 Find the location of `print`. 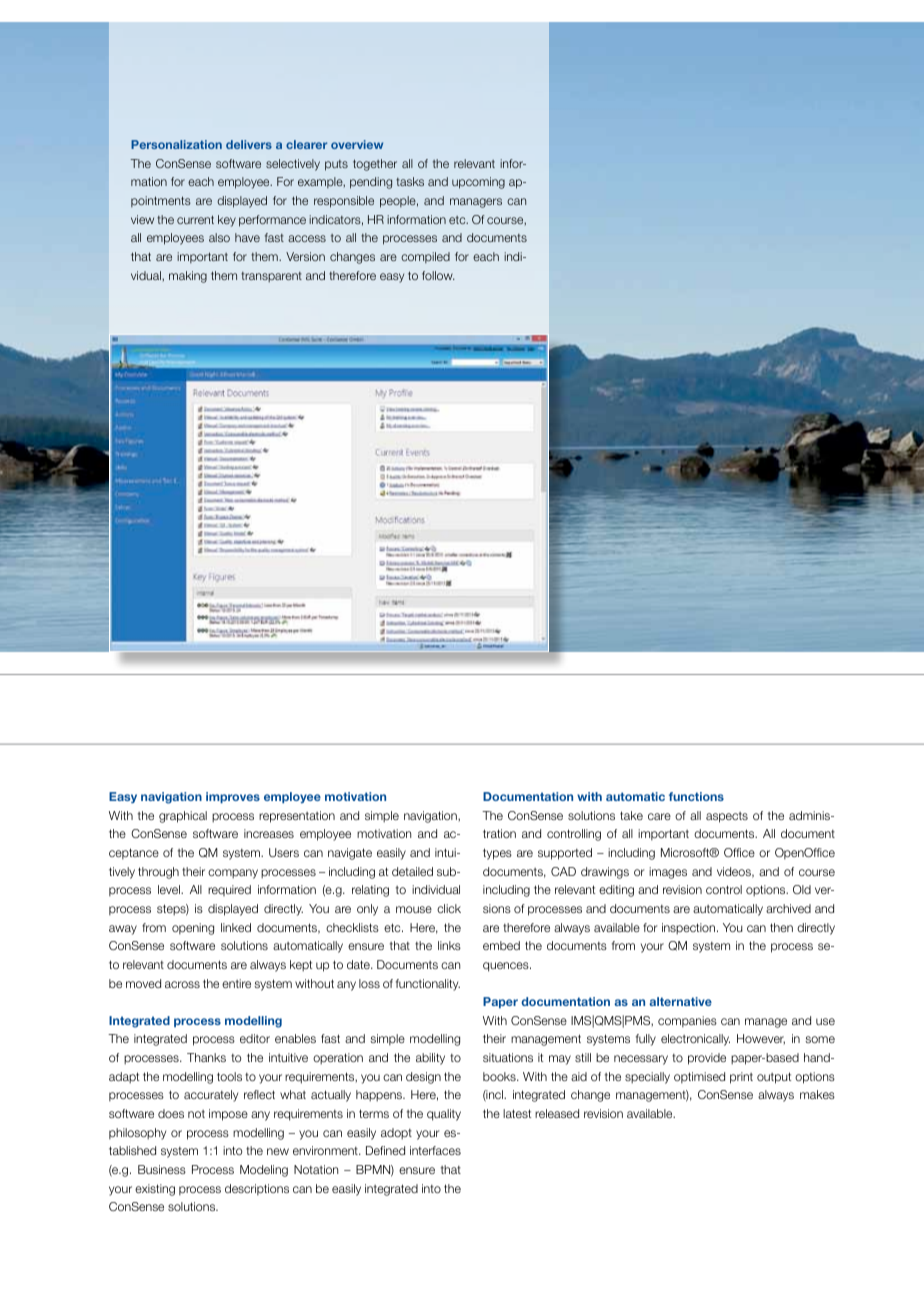

print is located at coordinates (741, 1078).
